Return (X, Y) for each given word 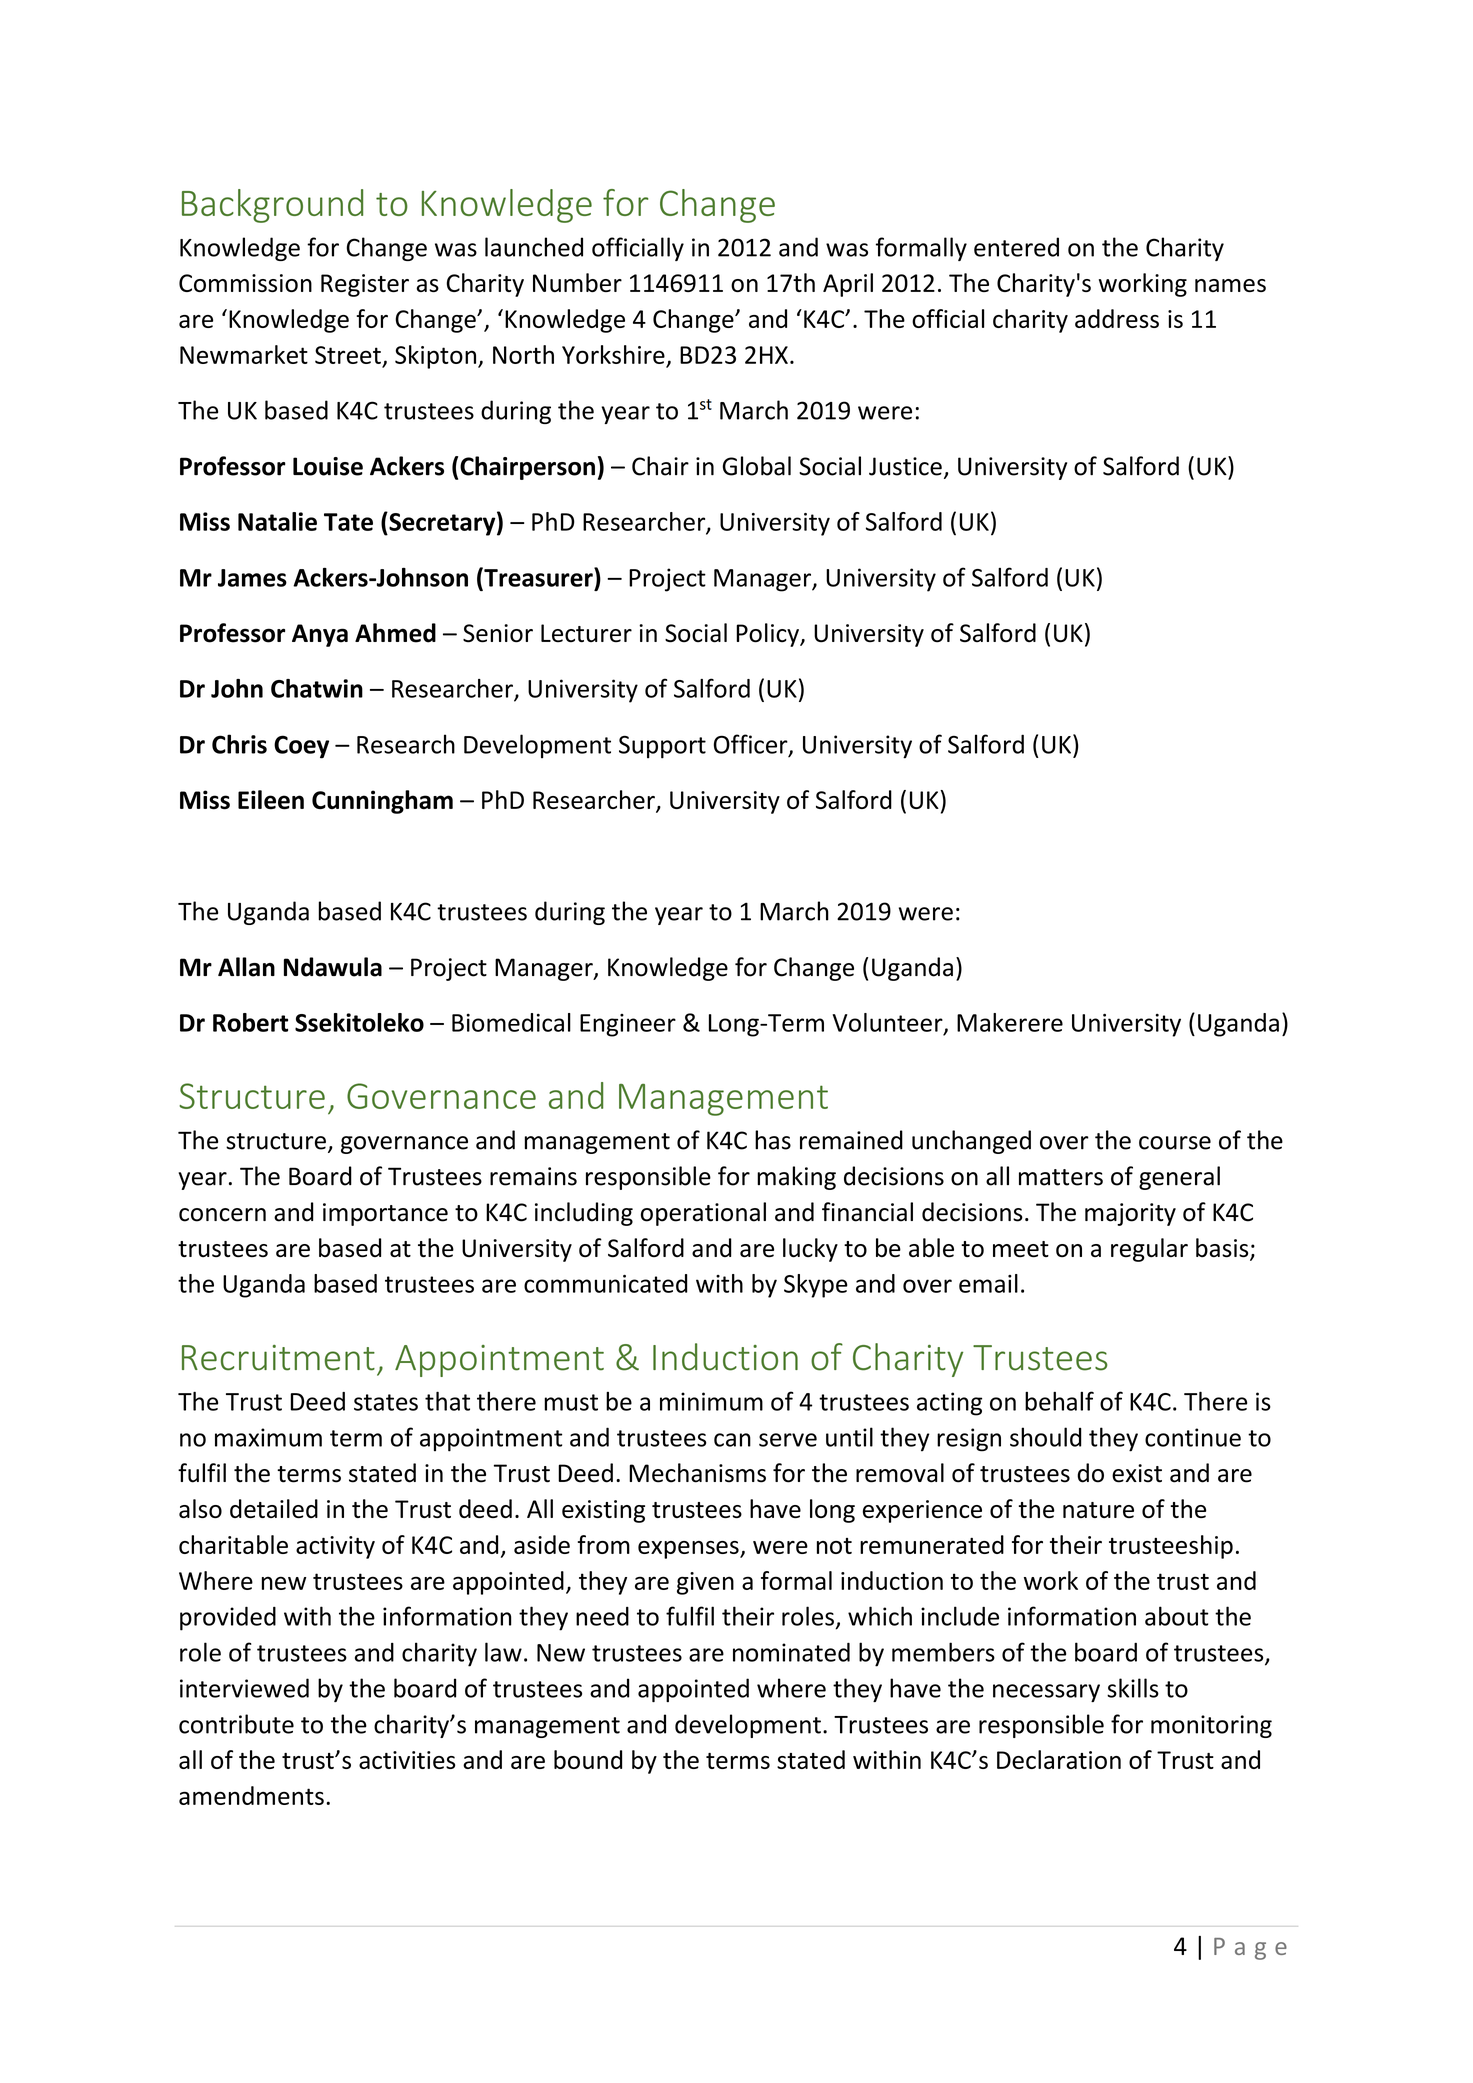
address (1117, 318)
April (848, 285)
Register (365, 285)
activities (407, 1760)
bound (588, 1759)
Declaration (1059, 1759)
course (1175, 1143)
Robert (250, 1022)
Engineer (628, 1025)
